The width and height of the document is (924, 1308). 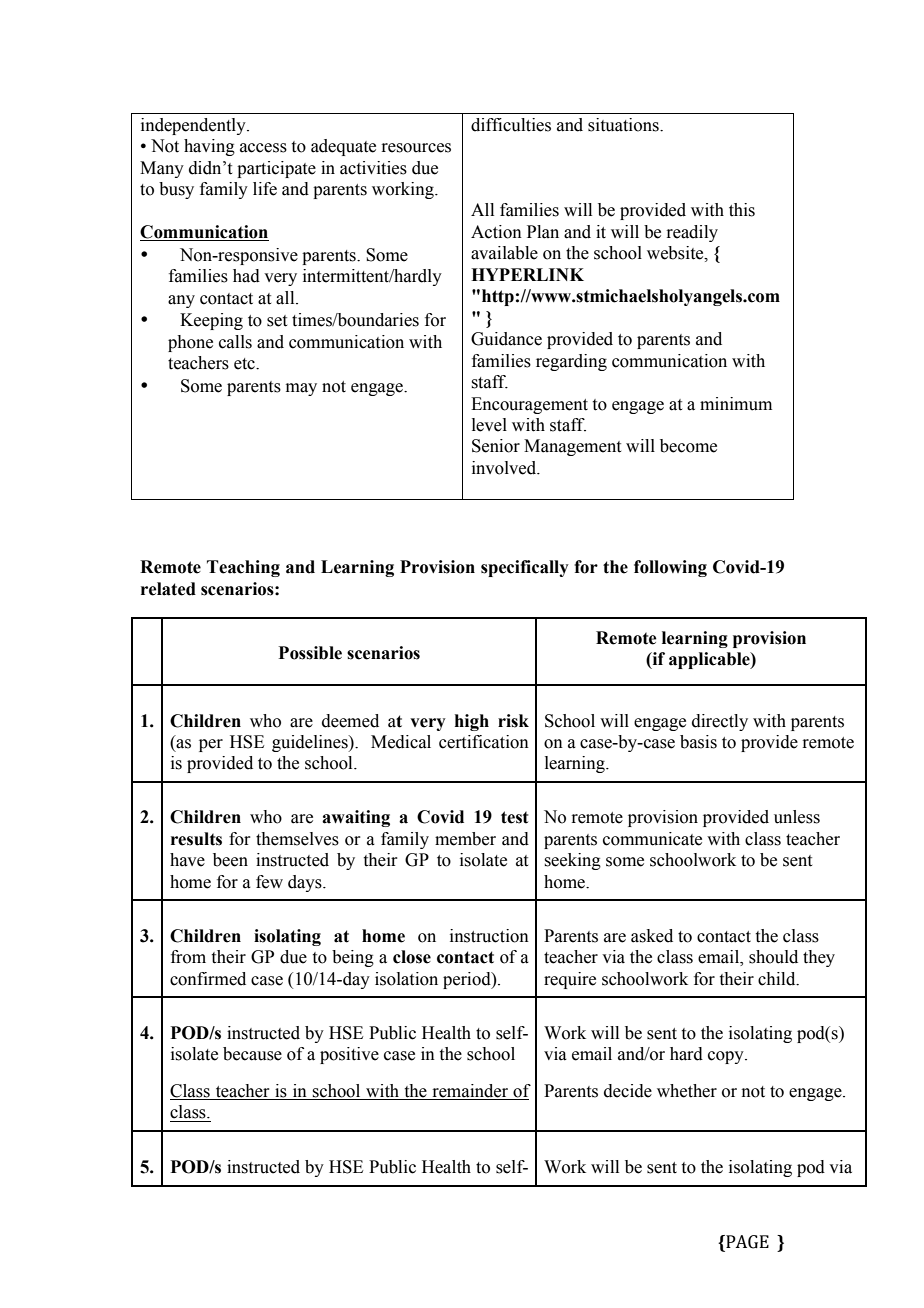 What do you see at coordinates (243, 568) in the document?
I see `Teaching` at bounding box center [243, 568].
